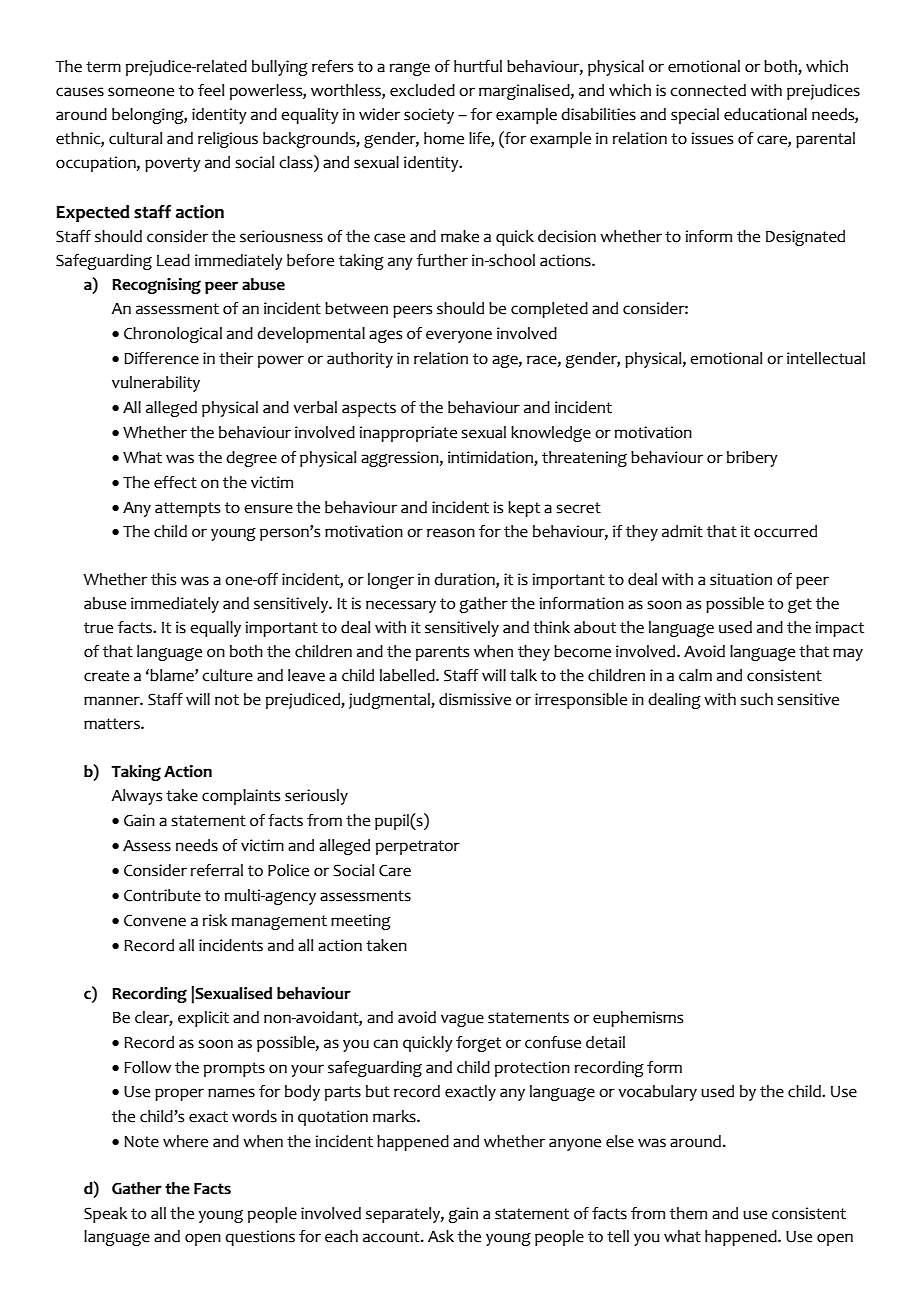 Image resolution: width=924 pixels, height=1308 pixels. Describe the element at coordinates (442, 653) in the screenshot. I see `parents` at that location.
